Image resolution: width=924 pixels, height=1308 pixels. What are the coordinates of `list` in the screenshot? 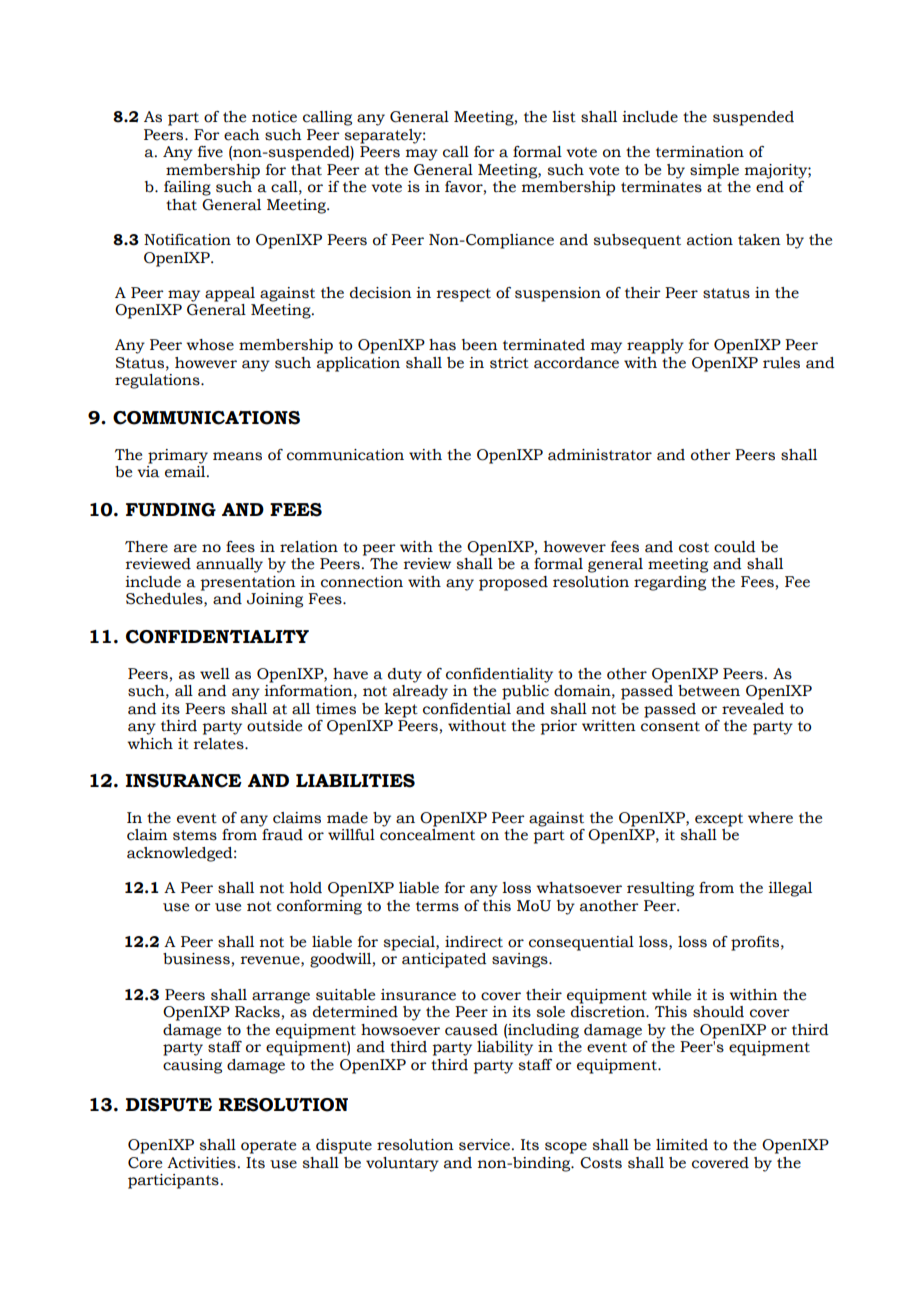 It's located at (564, 117).
